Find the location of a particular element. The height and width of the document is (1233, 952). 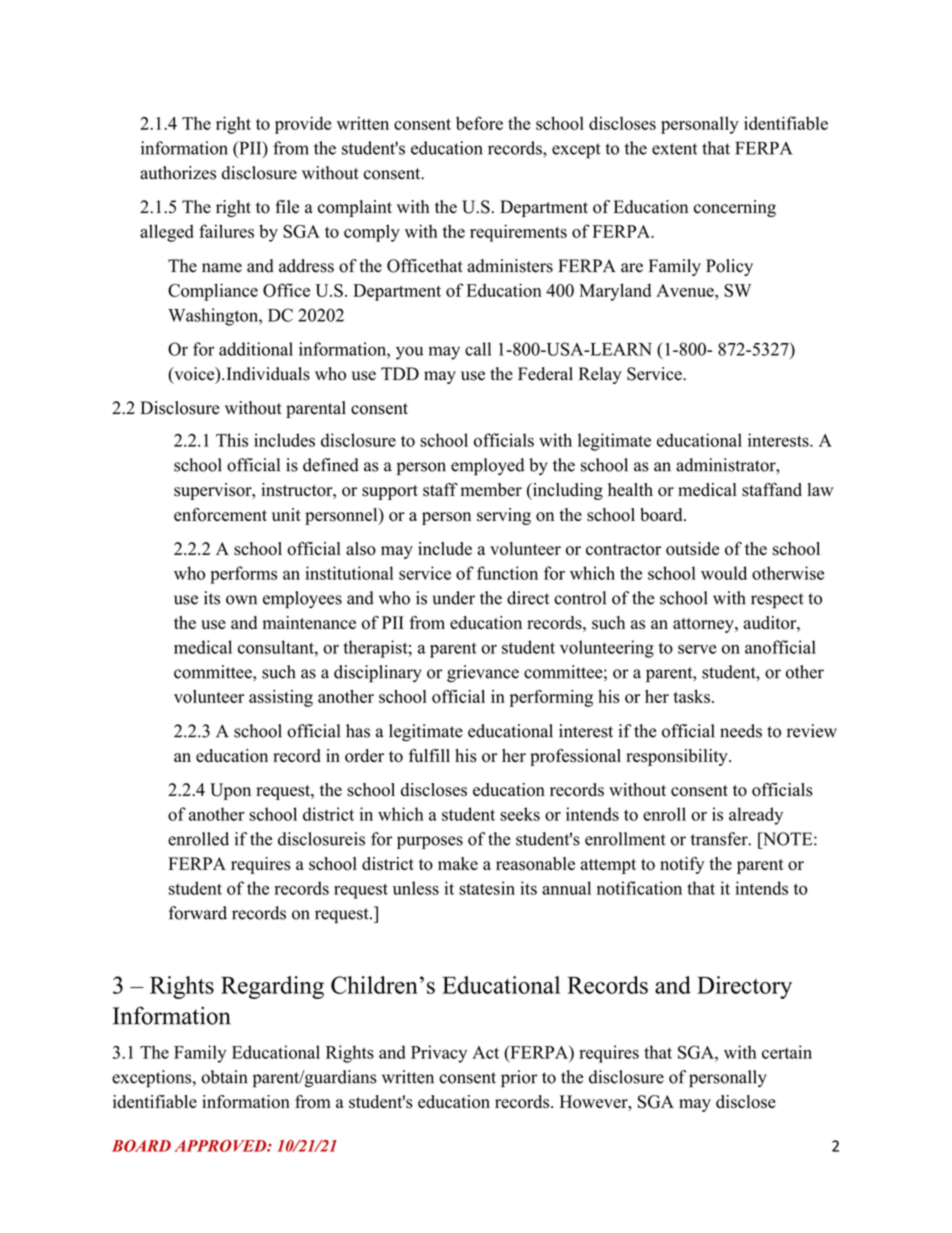

before is located at coordinates (479, 123).
